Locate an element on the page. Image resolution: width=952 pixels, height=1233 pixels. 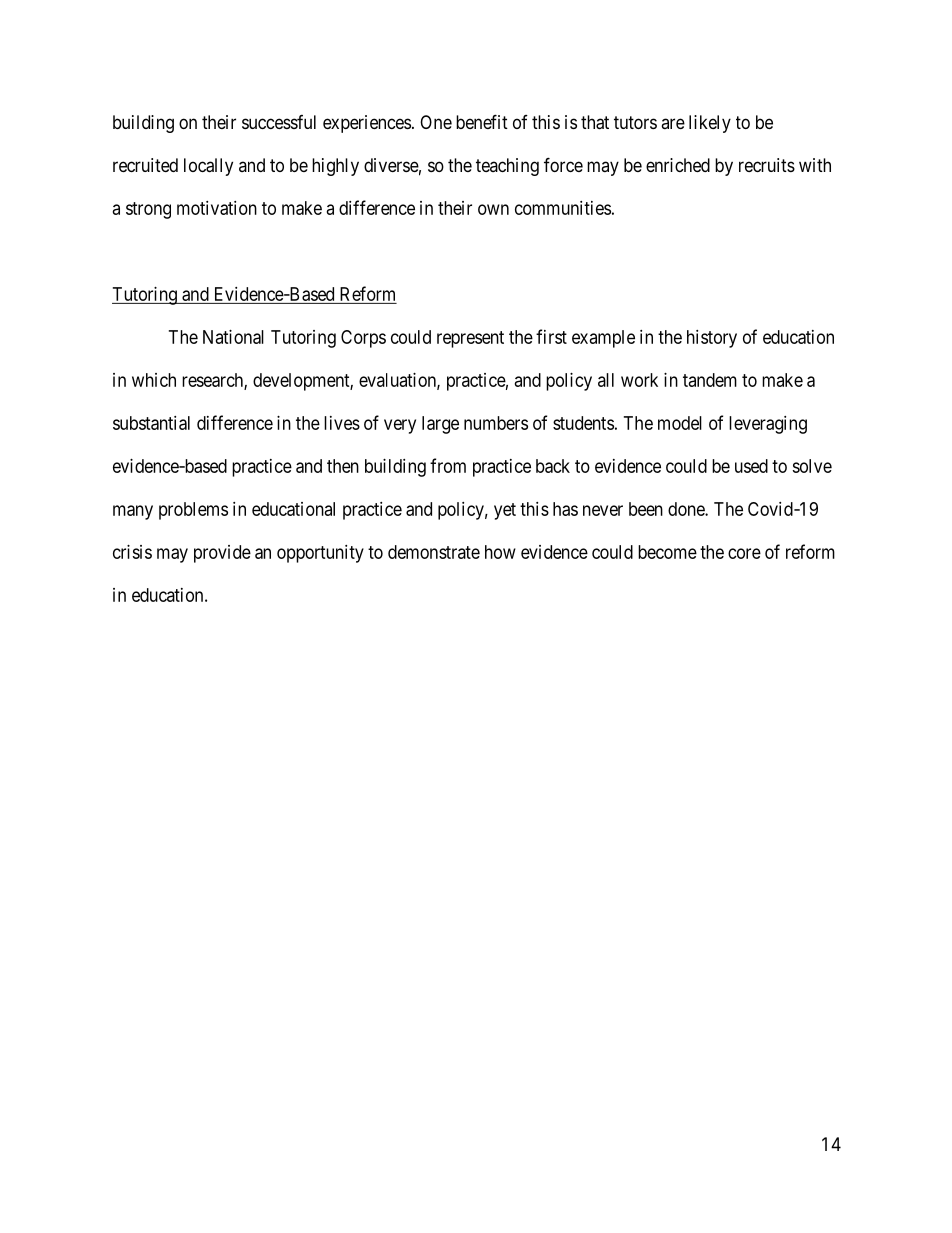
history is located at coordinates (712, 339).
